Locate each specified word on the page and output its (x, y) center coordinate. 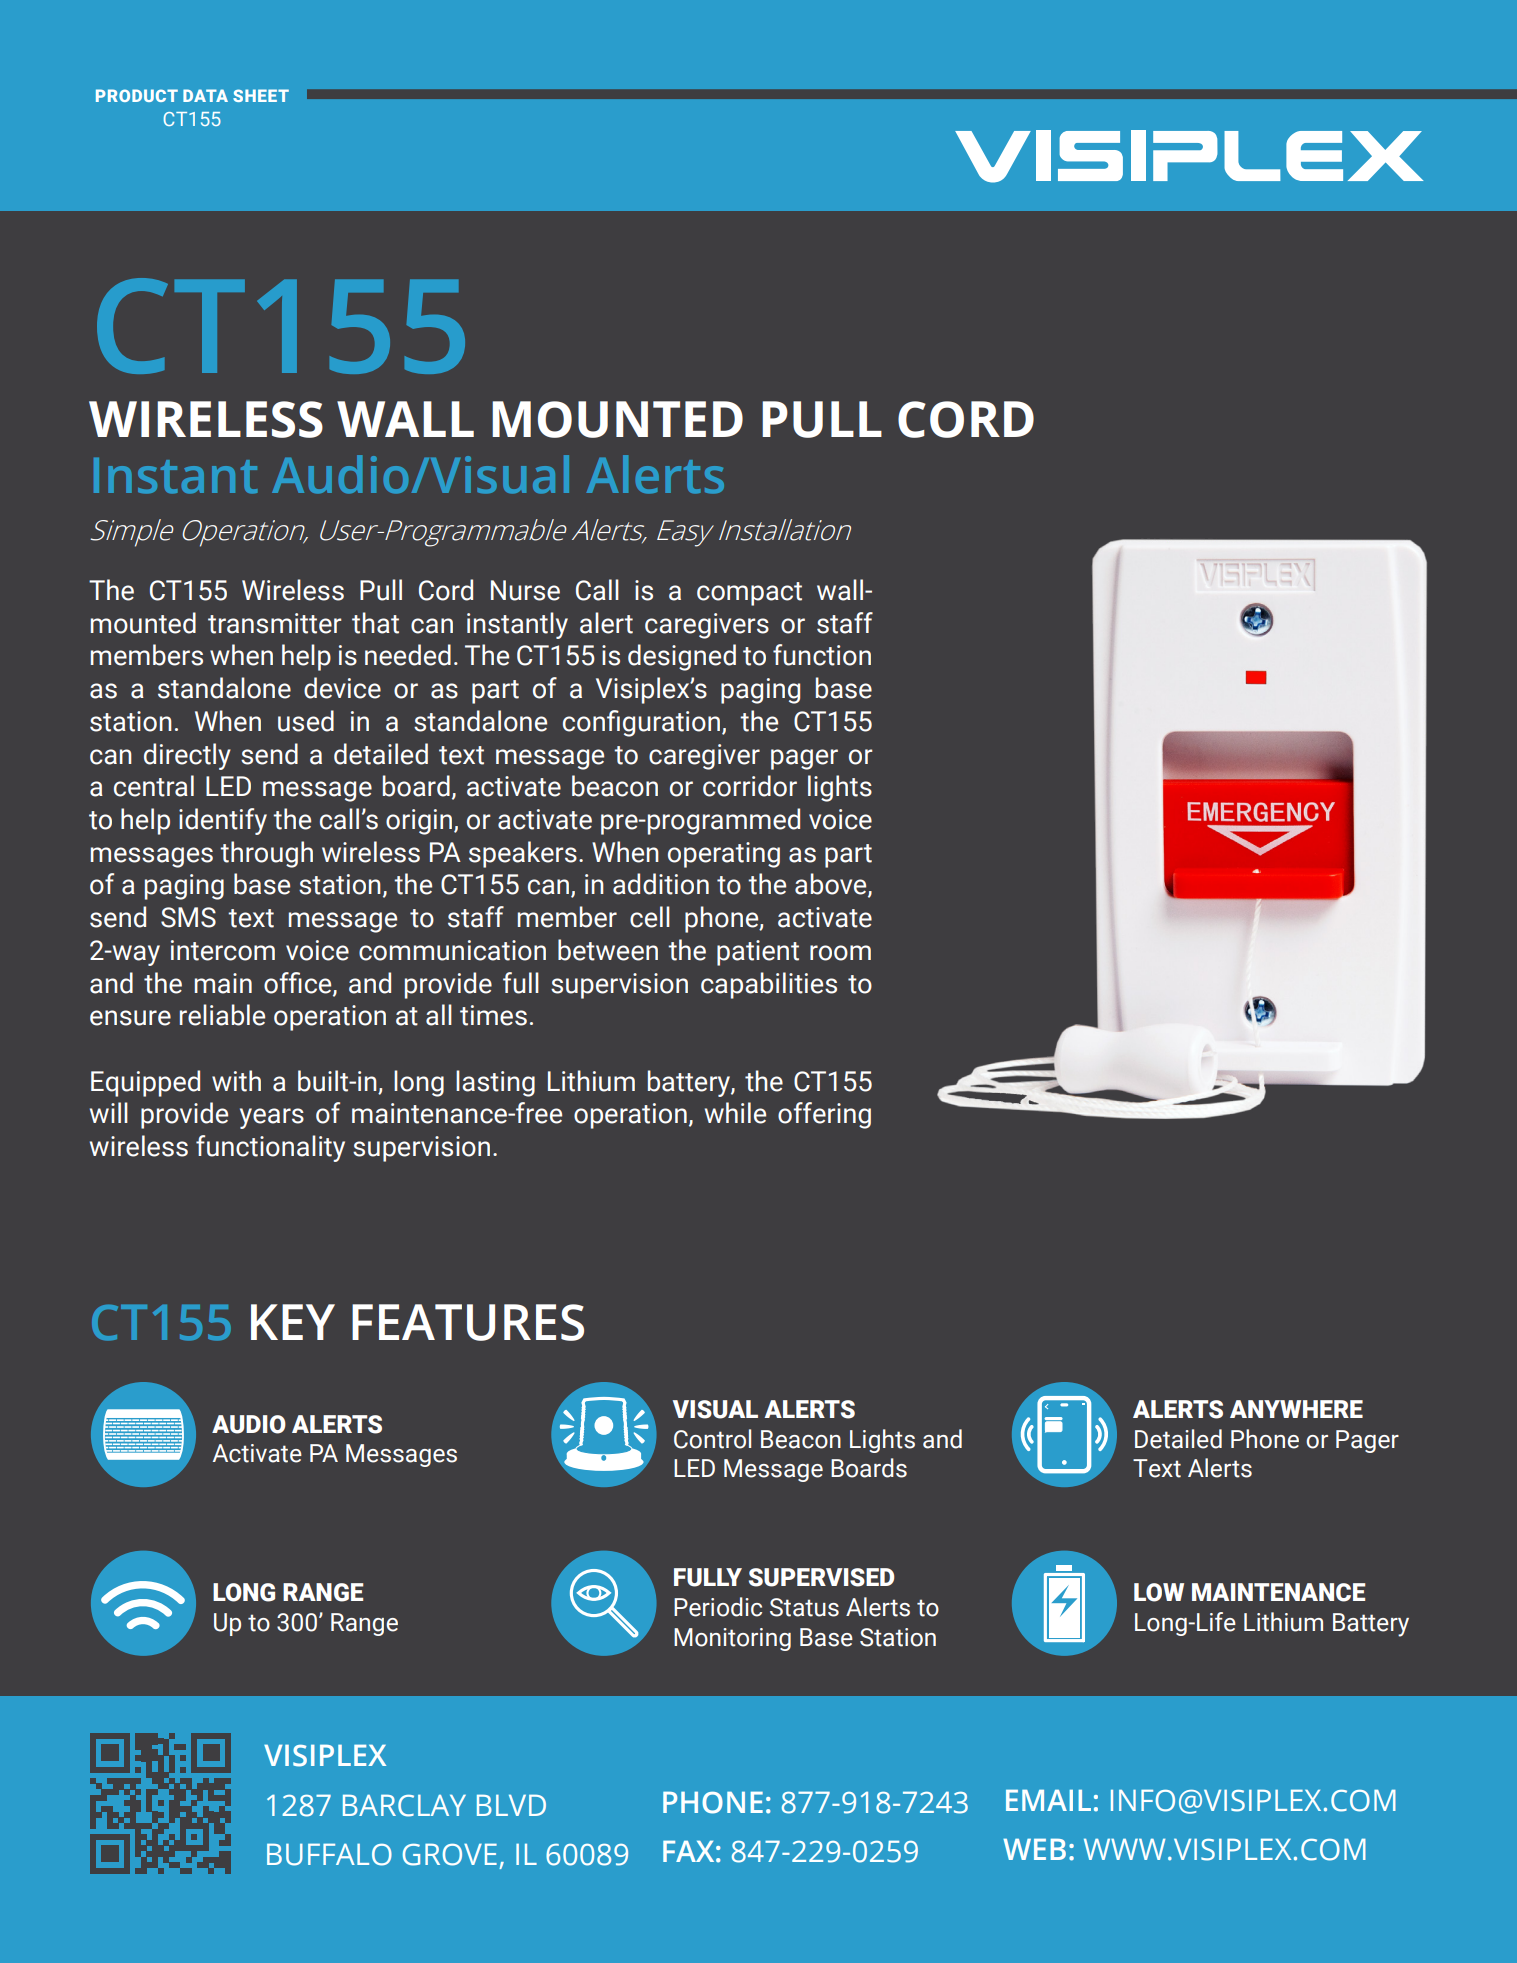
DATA (205, 95)
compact (749, 594)
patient (758, 953)
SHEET (261, 95)
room (840, 953)
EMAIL (1048, 1800)
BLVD (511, 1805)
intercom (223, 950)
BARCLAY (404, 1805)
